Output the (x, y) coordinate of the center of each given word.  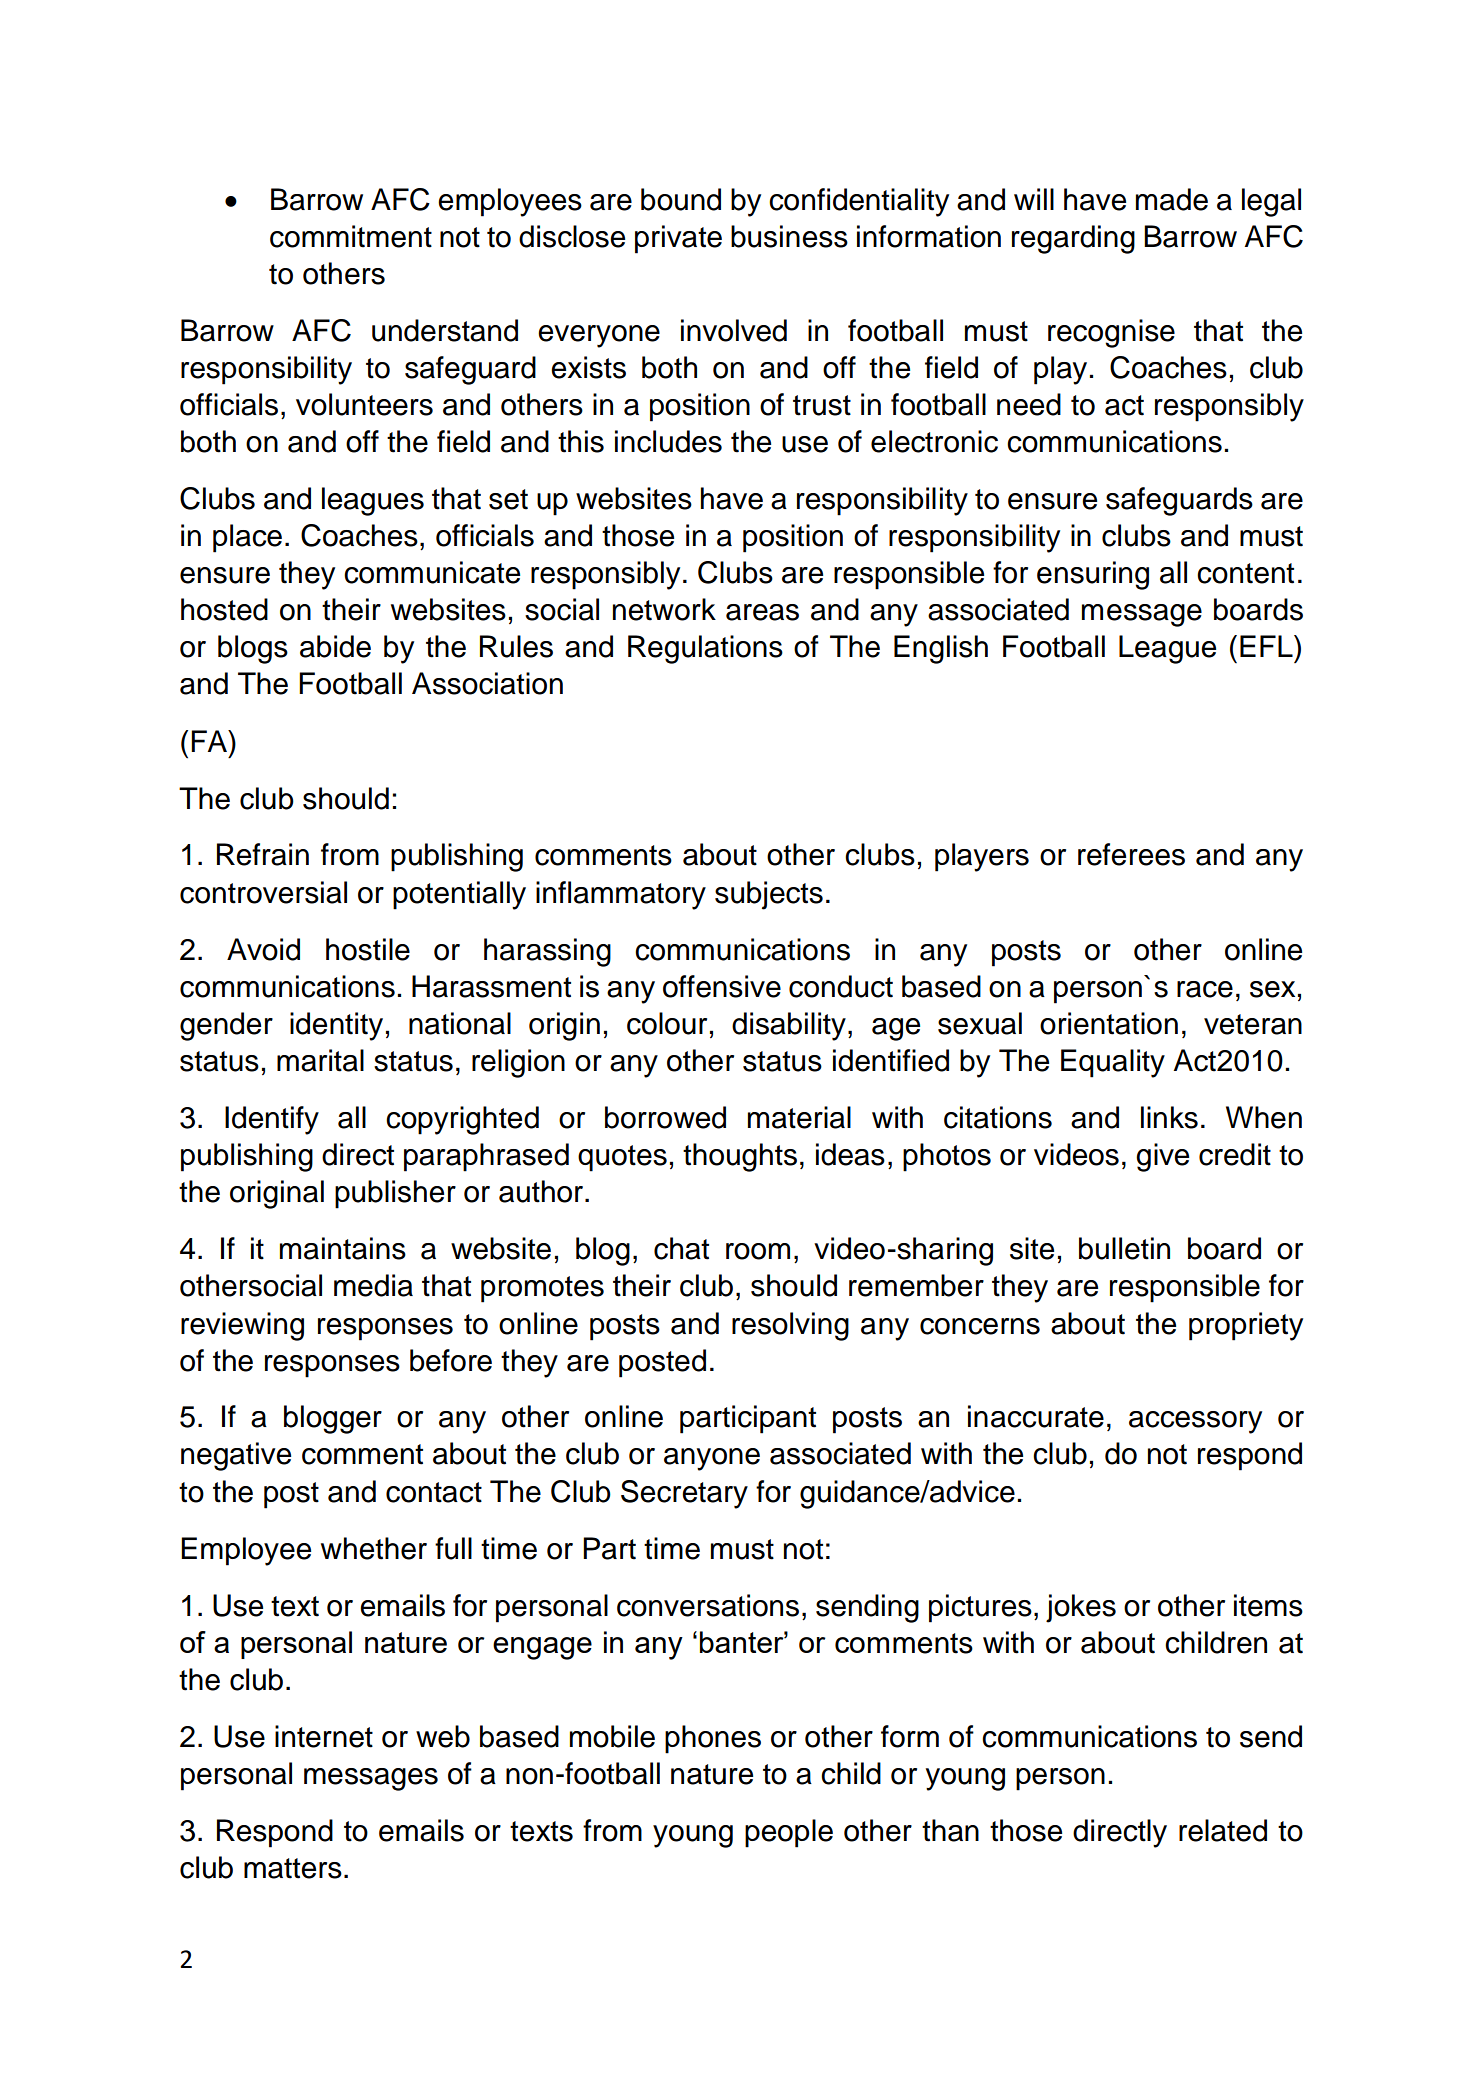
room (758, 1251)
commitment (351, 236)
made (1172, 199)
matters (293, 1868)
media (373, 1285)
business (789, 236)
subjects (769, 895)
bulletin (1124, 1248)
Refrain (263, 854)
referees (1131, 854)
